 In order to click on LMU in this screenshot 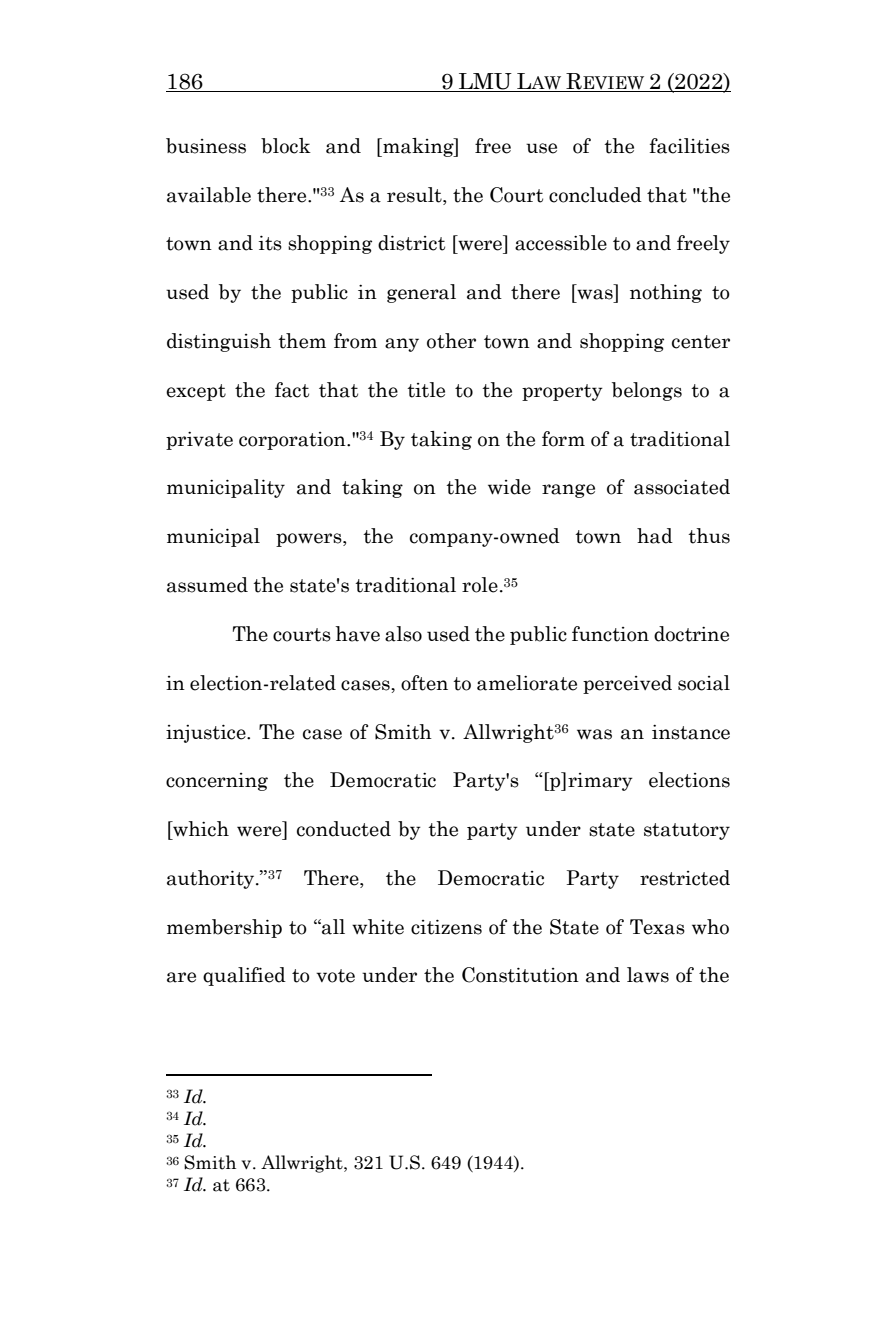, I will do `click(485, 81)`.
